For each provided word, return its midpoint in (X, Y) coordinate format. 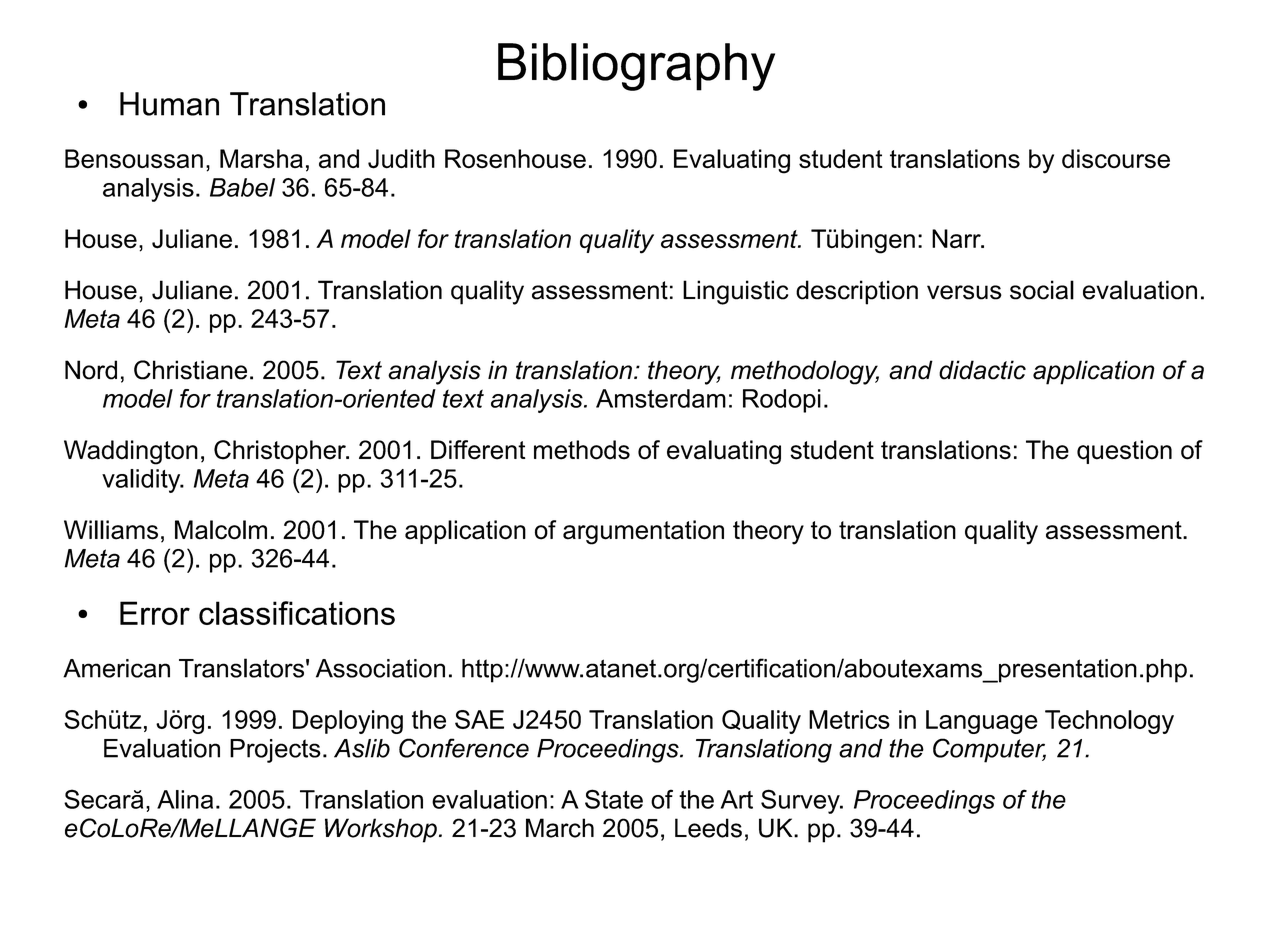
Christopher (281, 452)
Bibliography (636, 67)
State (614, 799)
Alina (185, 799)
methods (582, 450)
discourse (1116, 159)
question (1124, 452)
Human (169, 104)
